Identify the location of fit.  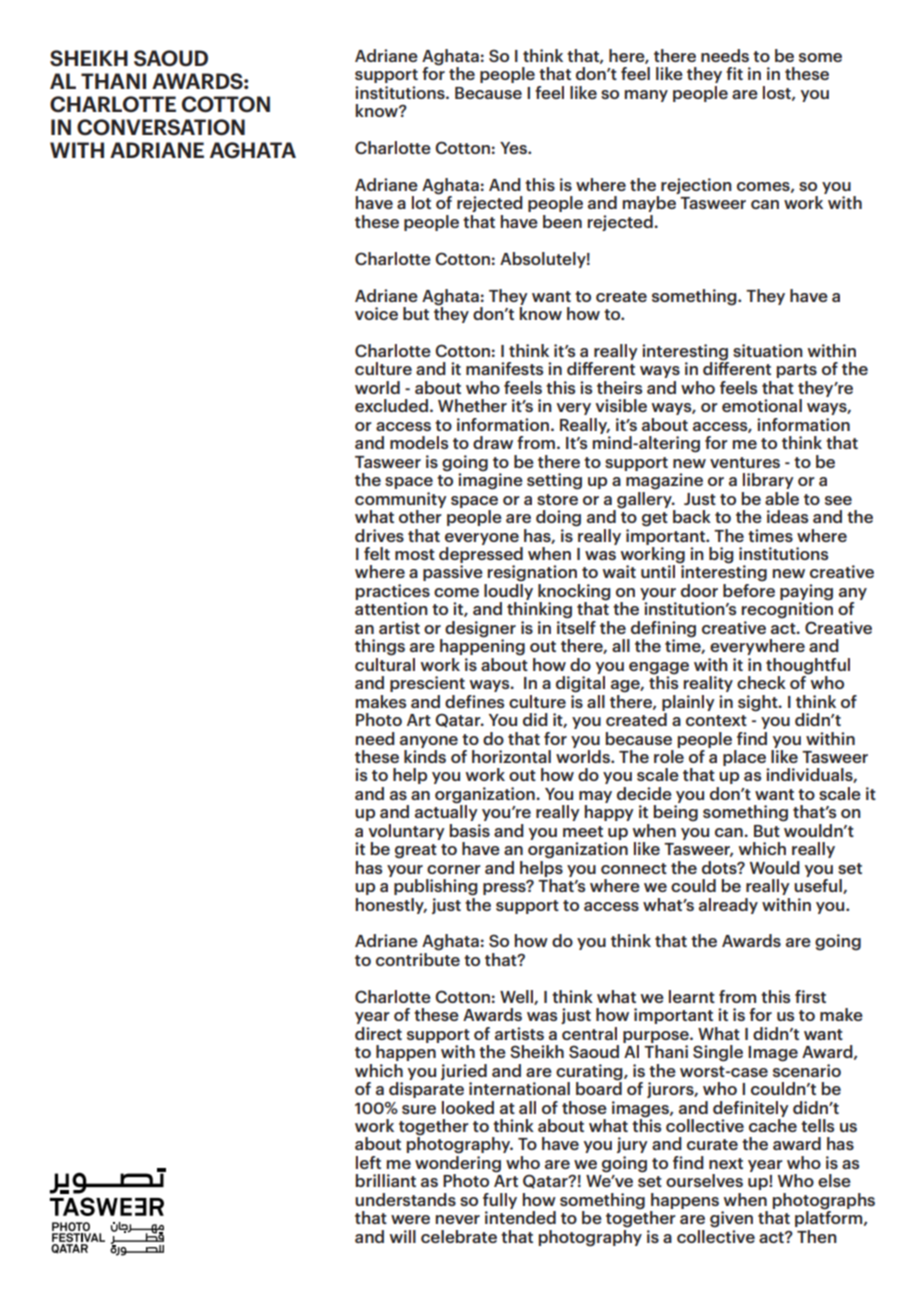
(734, 73).
